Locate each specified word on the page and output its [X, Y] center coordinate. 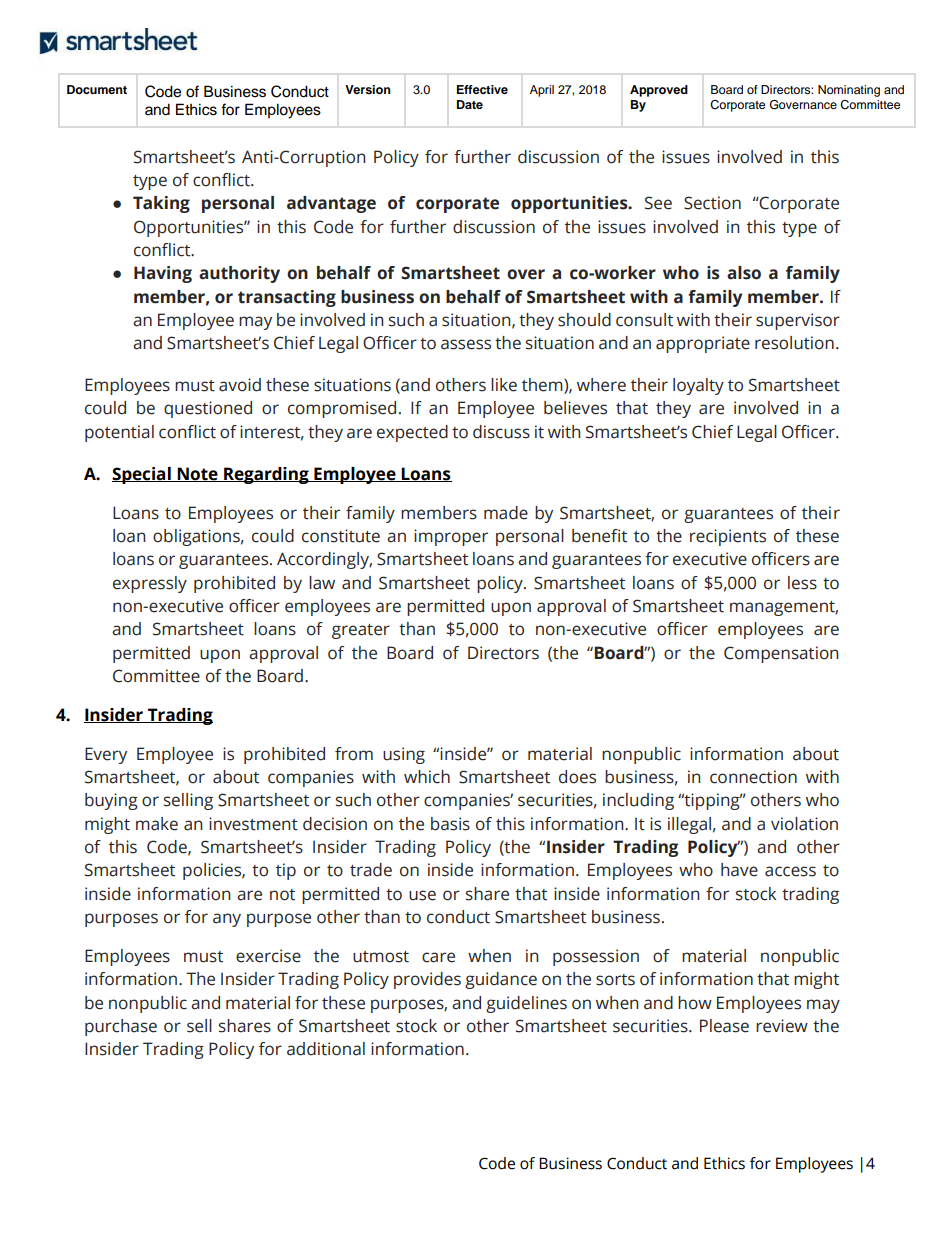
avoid [240, 385]
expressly [150, 584]
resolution [794, 343]
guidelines [526, 1004]
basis [450, 824]
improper [451, 537]
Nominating [849, 91]
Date [470, 104]
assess [466, 344]
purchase [121, 1027]
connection [753, 777]
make [157, 824]
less [802, 583]
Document [97, 89]
